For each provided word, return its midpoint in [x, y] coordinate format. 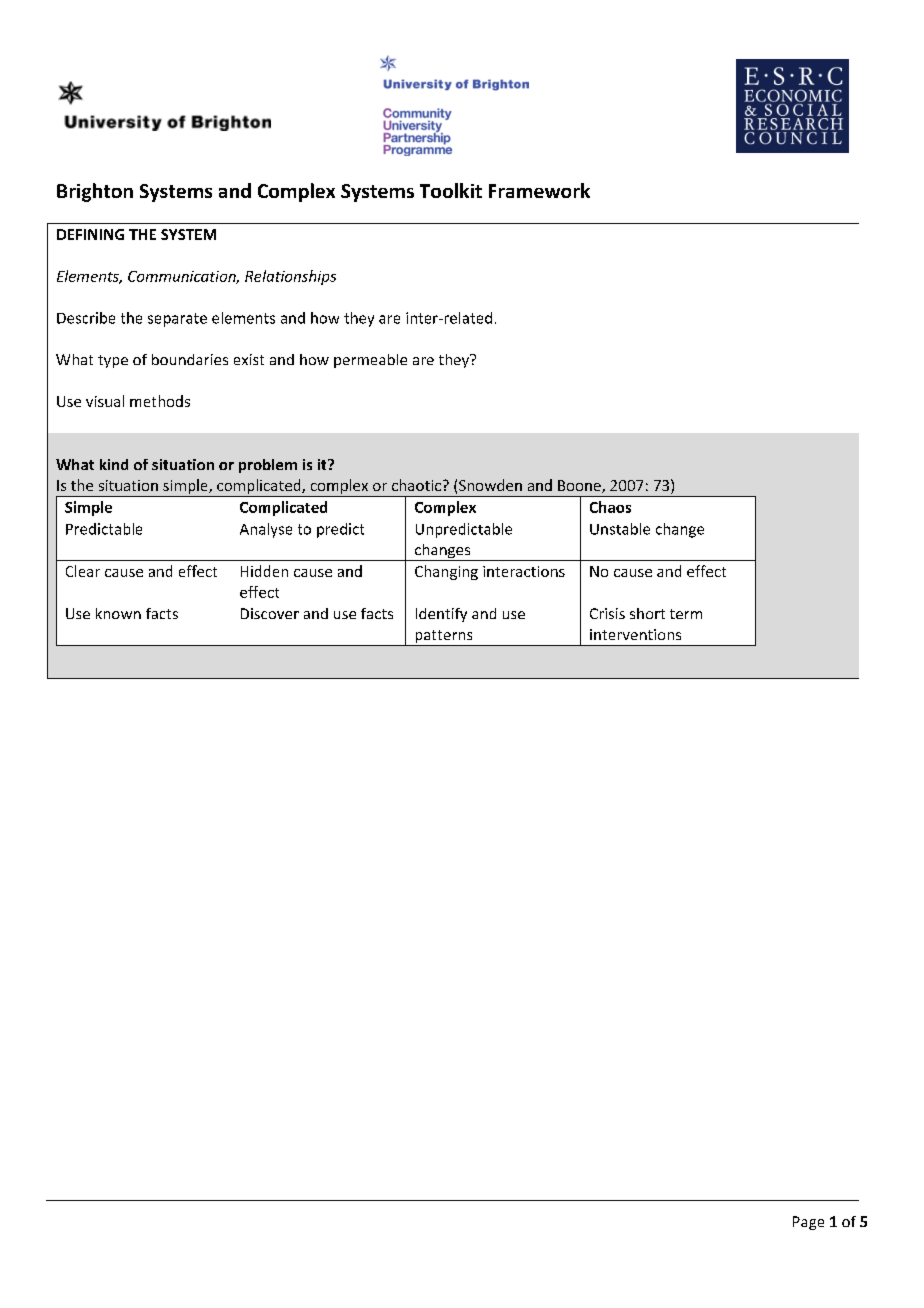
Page [808, 1223]
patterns [444, 638]
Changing [446, 572]
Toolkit [451, 190]
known [118, 613]
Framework [539, 190]
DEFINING [90, 234]
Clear [83, 571]
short [647, 613]
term [686, 614]
